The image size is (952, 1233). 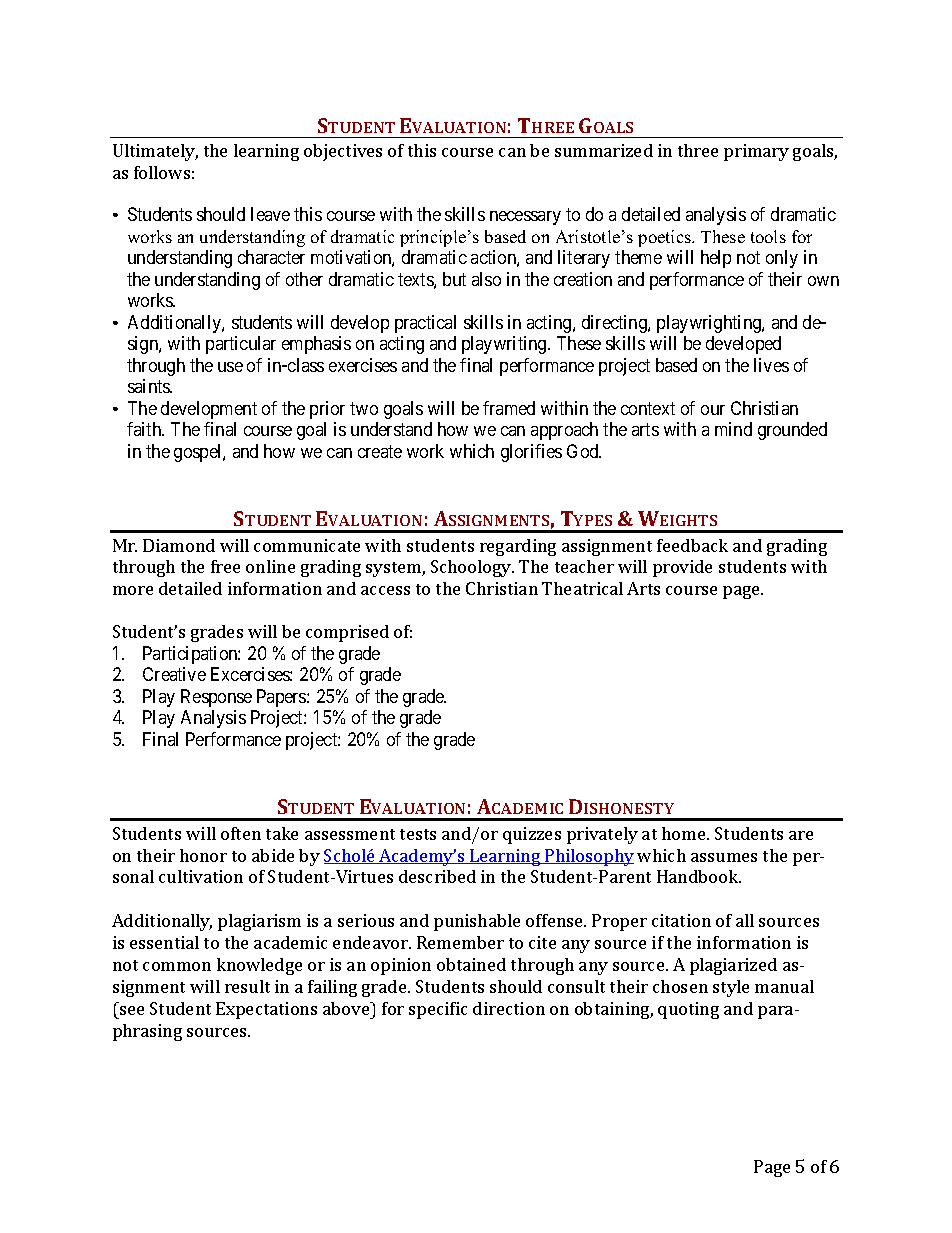 What do you see at coordinates (525, 218) in the screenshot?
I see `necessary` at bounding box center [525, 218].
